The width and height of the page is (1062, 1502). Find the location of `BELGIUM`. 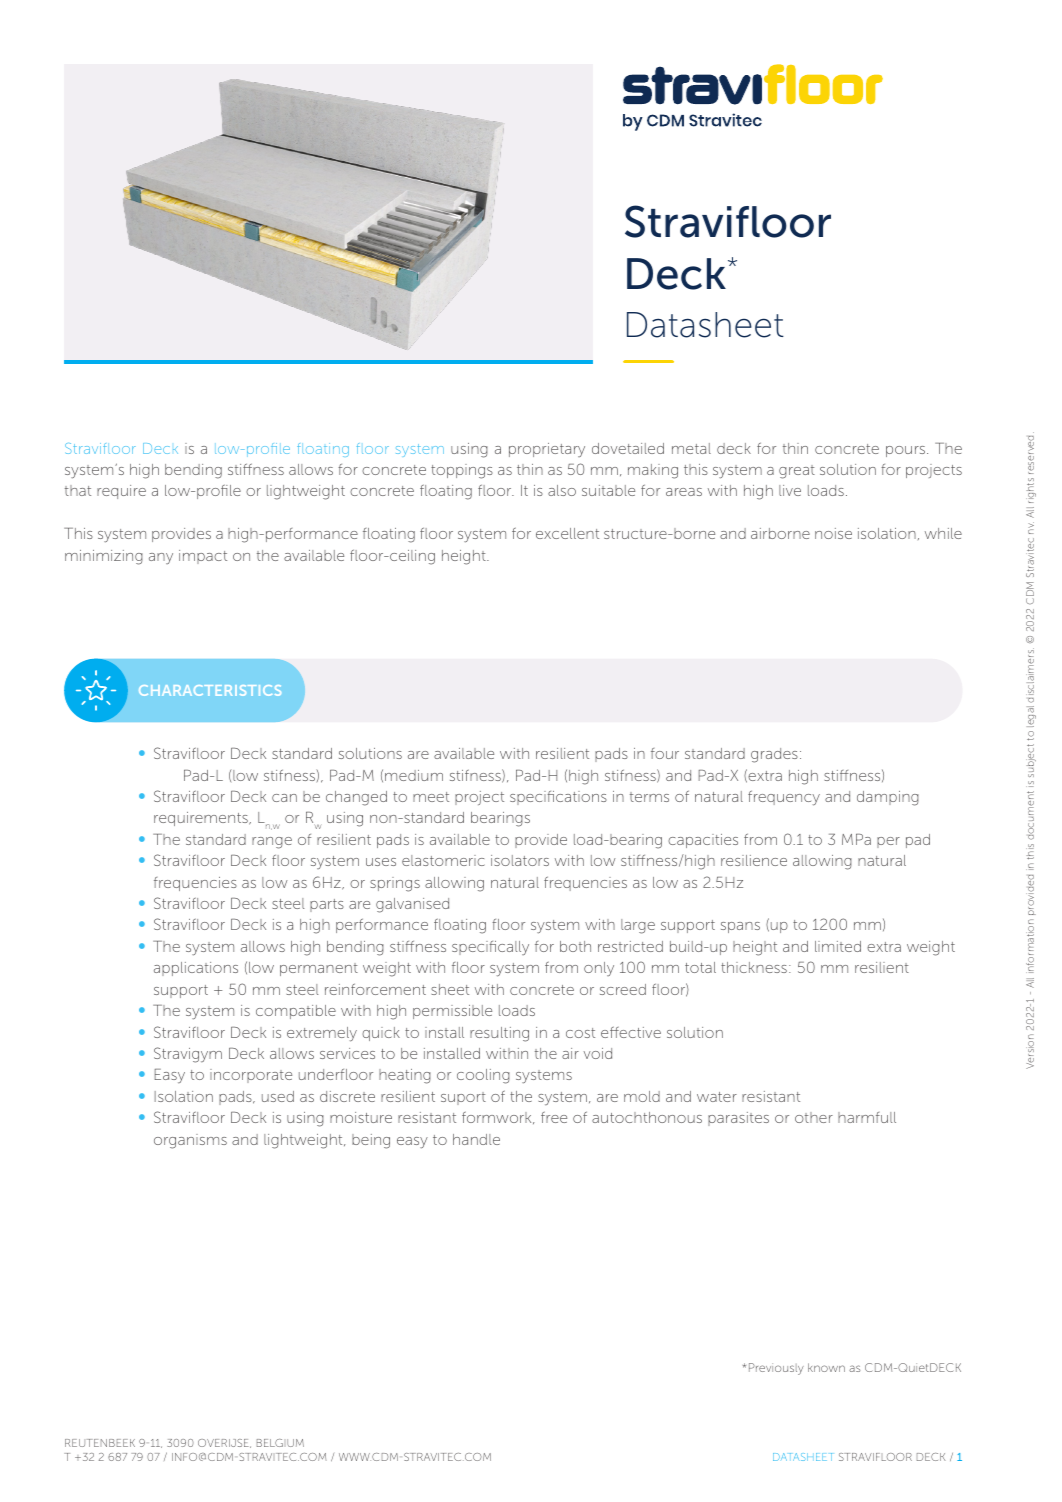

BELGIUM is located at coordinates (280, 1443).
